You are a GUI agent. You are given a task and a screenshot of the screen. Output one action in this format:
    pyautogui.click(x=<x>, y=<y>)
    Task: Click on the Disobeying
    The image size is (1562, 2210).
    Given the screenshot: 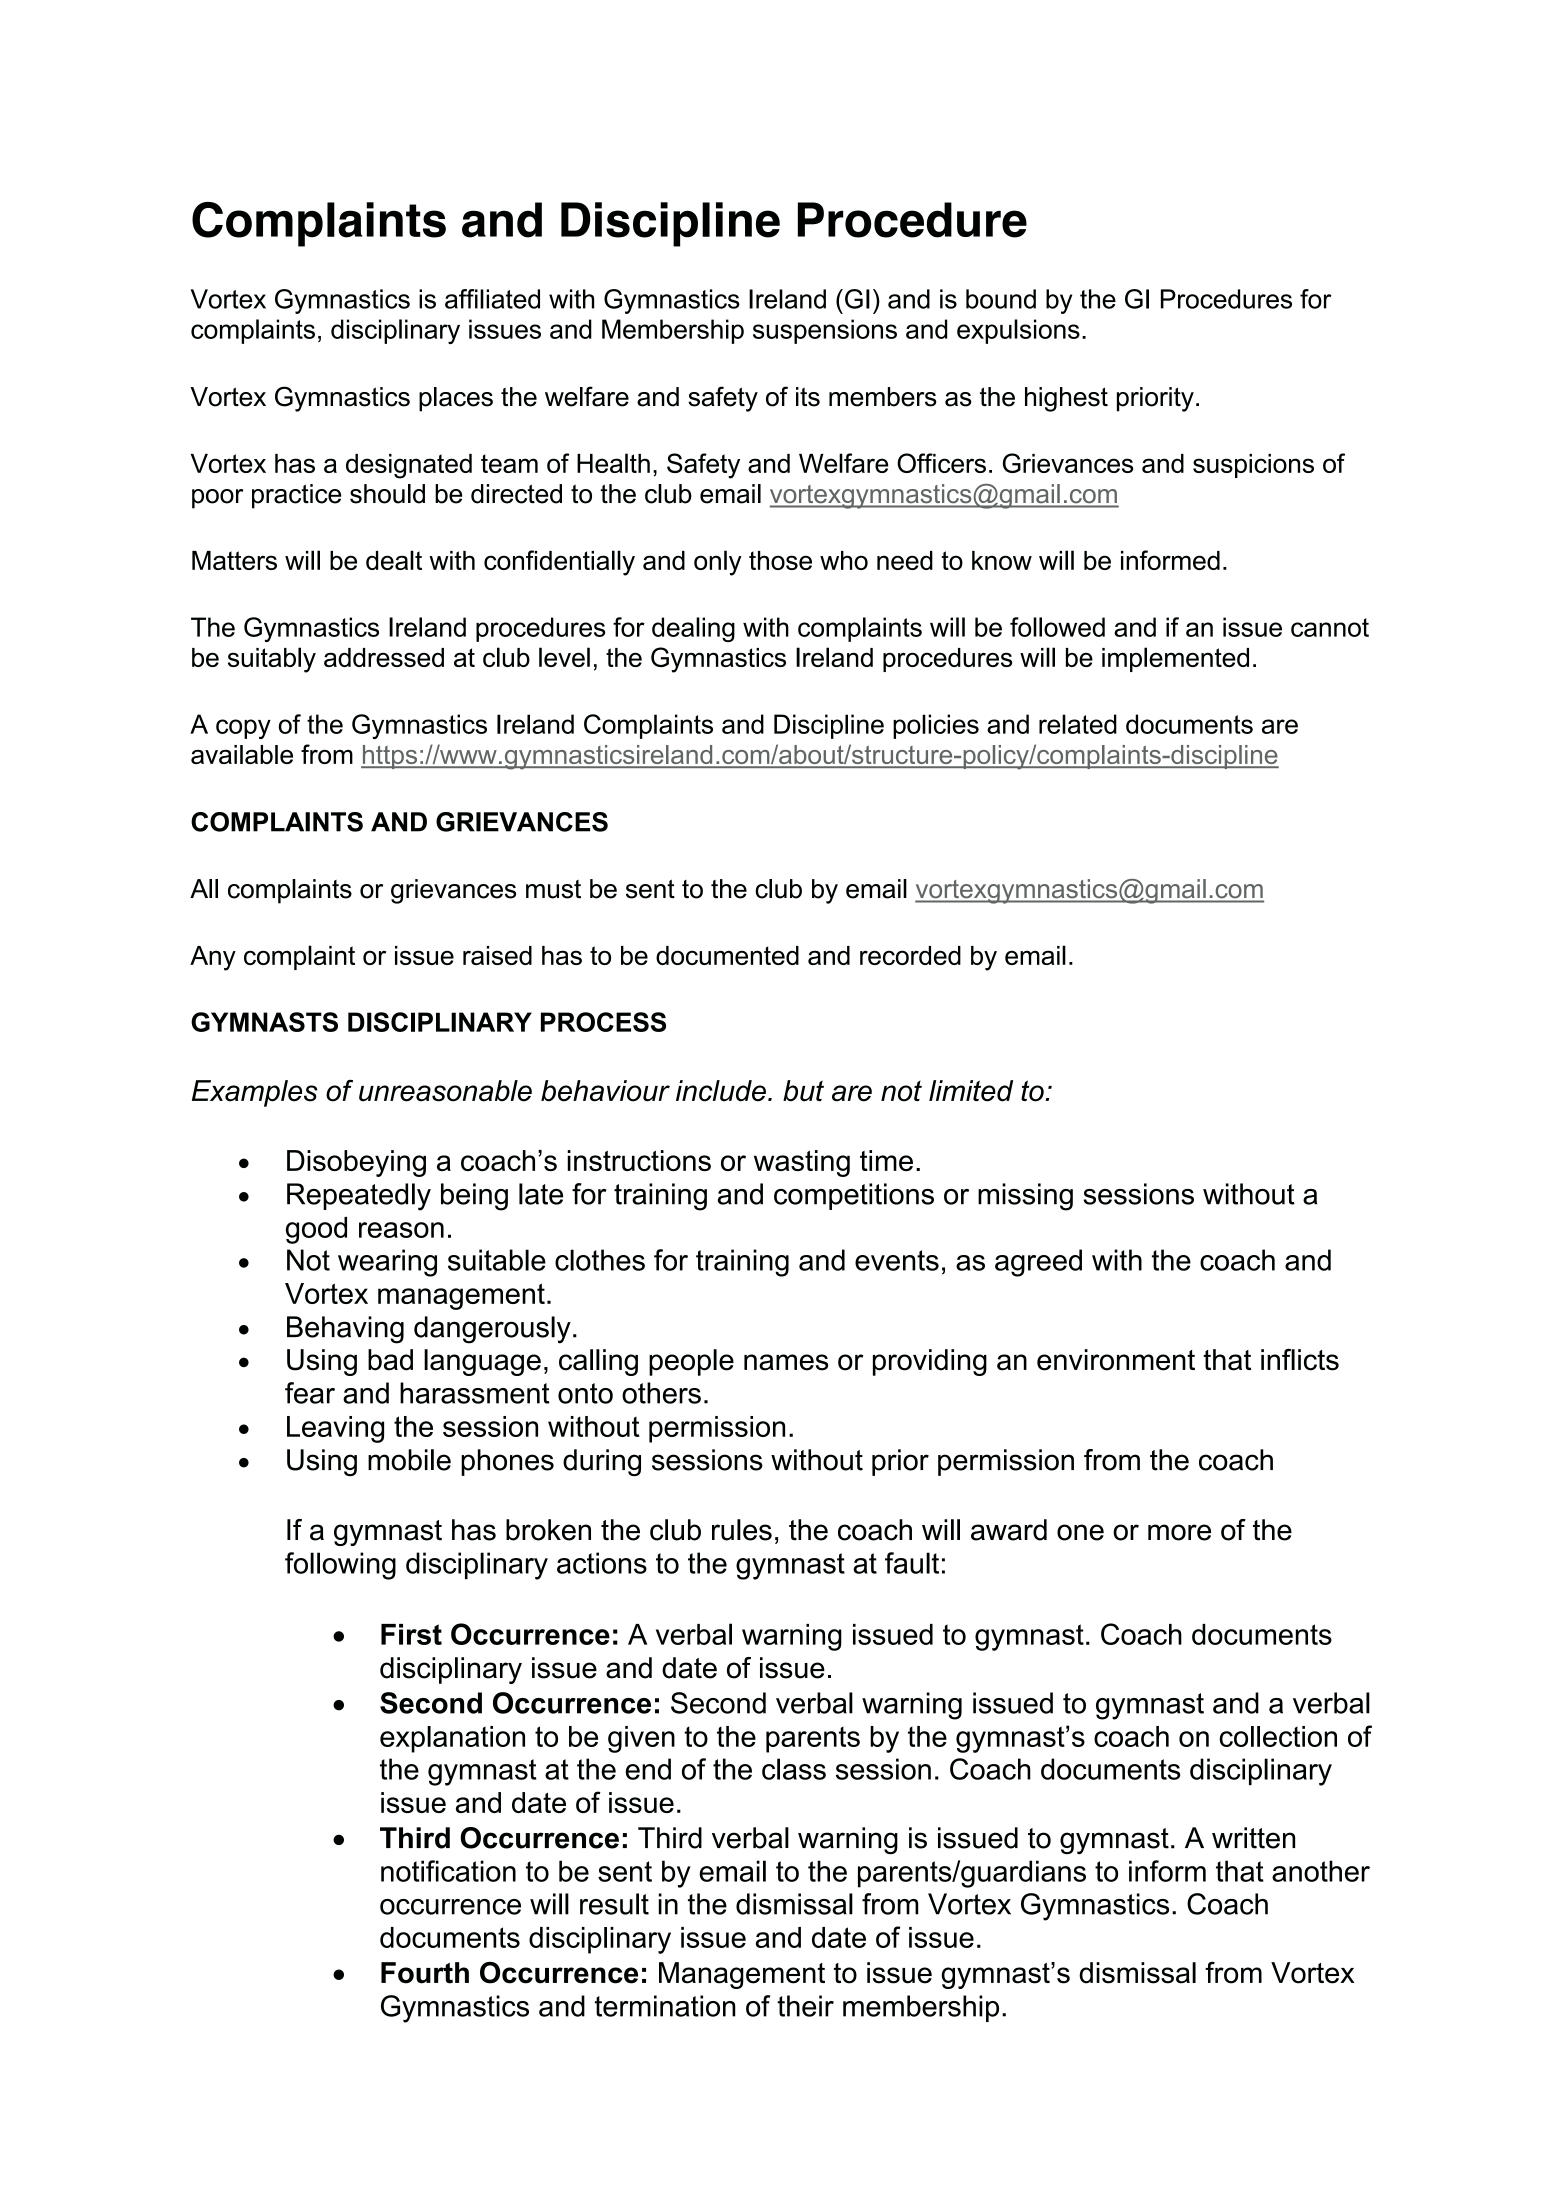 What is the action you would take?
    pyautogui.click(x=356, y=1163)
